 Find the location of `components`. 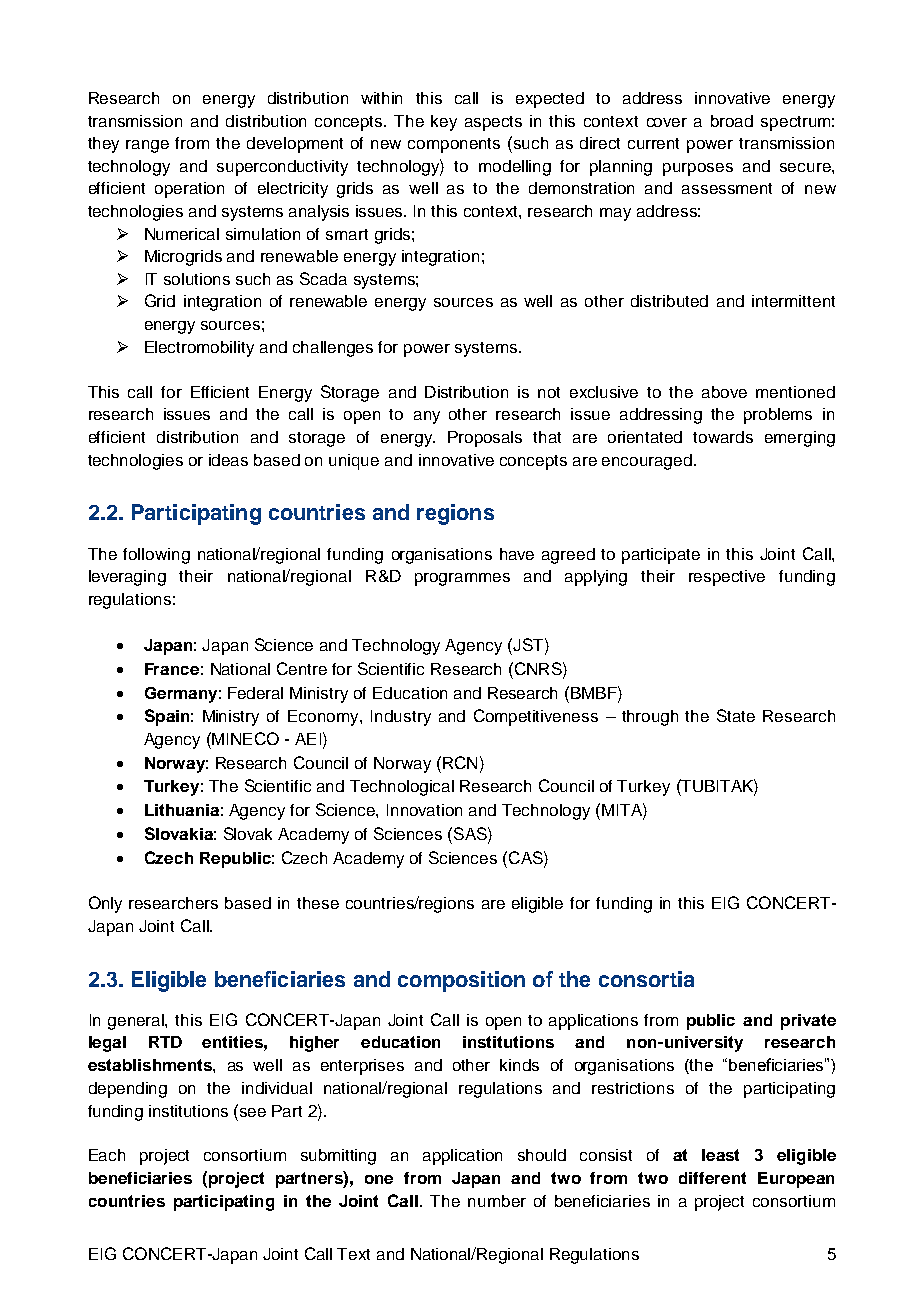

components is located at coordinates (454, 145).
